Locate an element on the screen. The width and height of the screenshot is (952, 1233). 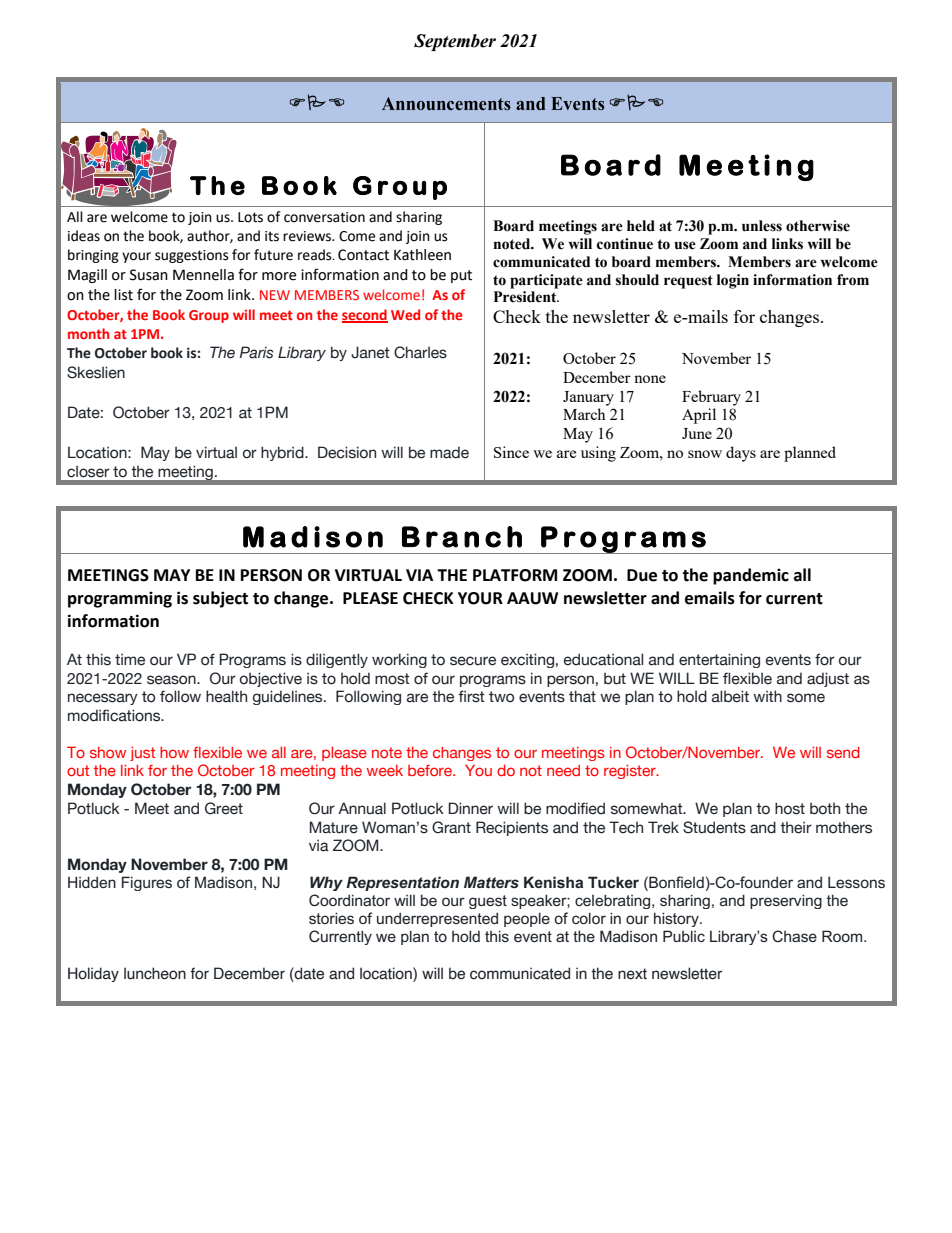
closer is located at coordinates (88, 471).
